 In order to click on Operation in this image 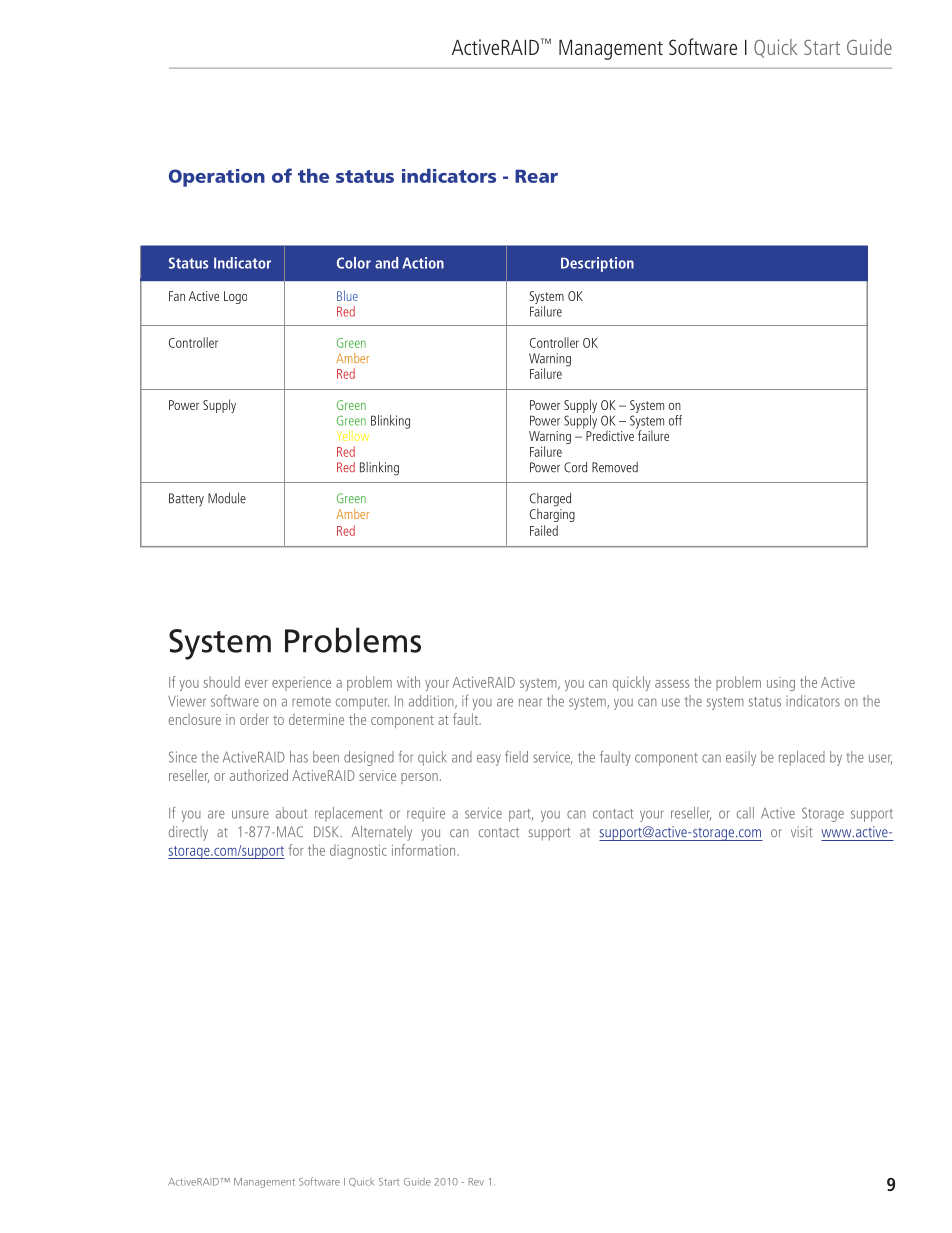, I will do `click(217, 178)`.
